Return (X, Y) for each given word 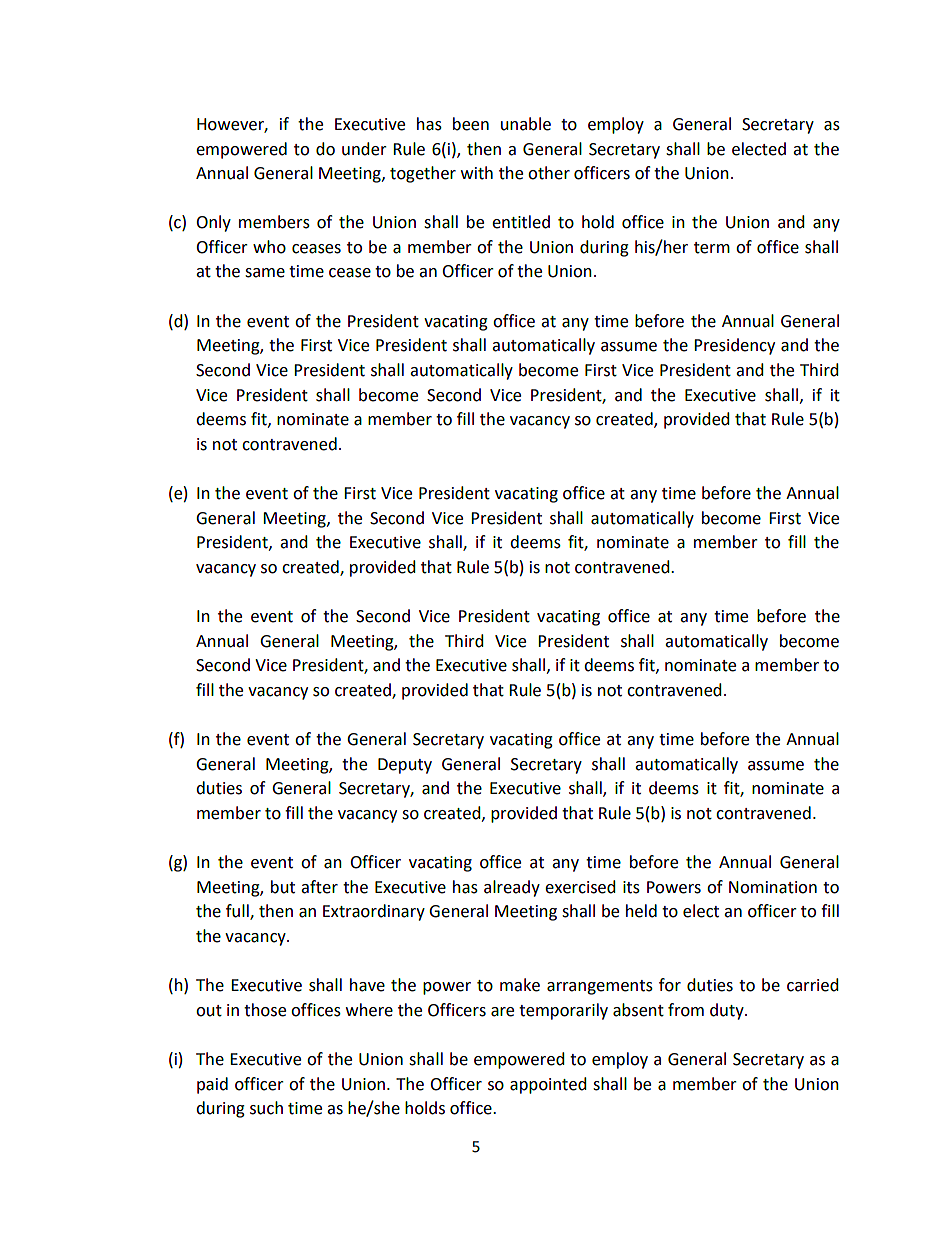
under (364, 149)
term (712, 248)
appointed (548, 1085)
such (266, 1108)
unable (526, 124)
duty (728, 1011)
